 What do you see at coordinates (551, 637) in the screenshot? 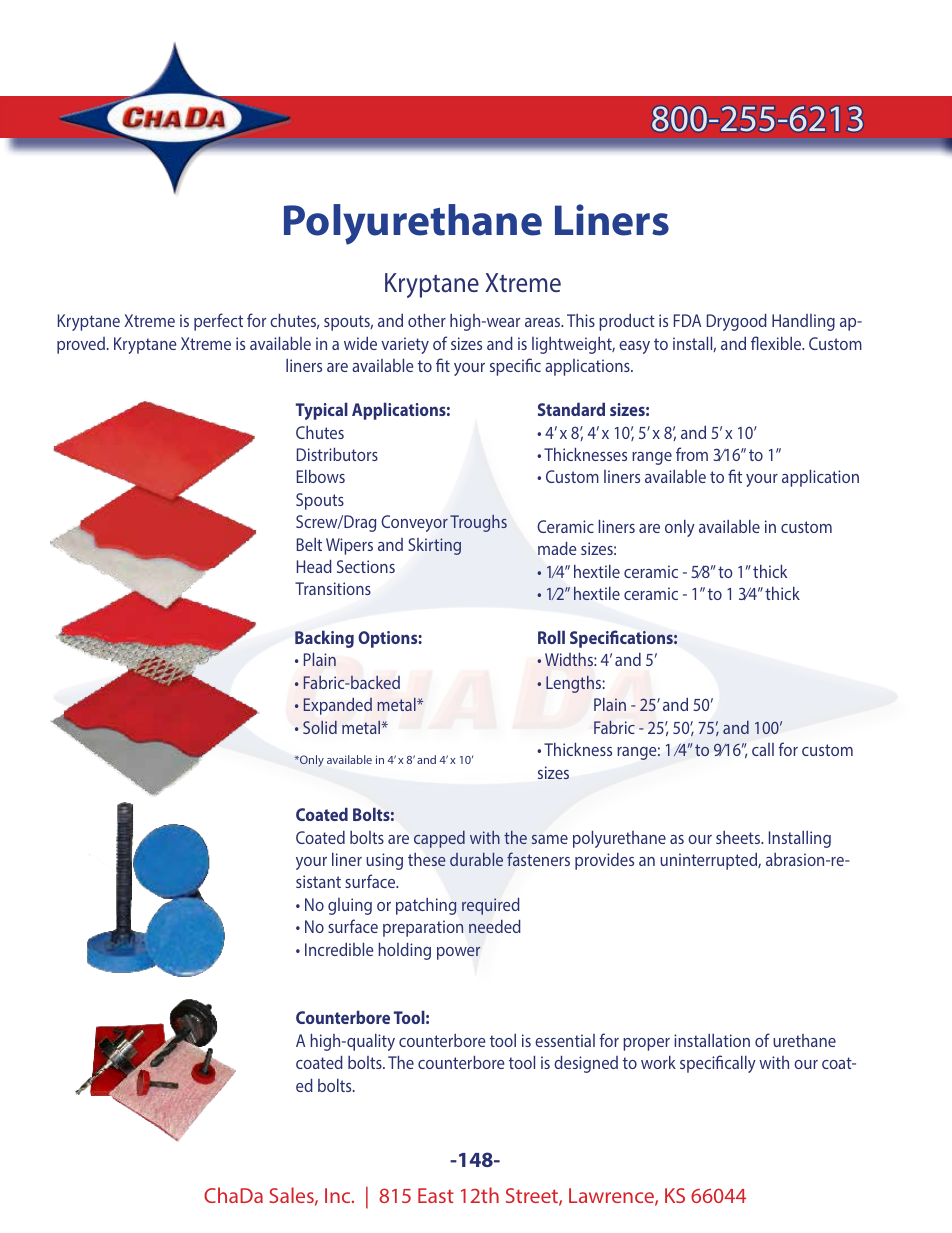
I see `Roll` at bounding box center [551, 637].
